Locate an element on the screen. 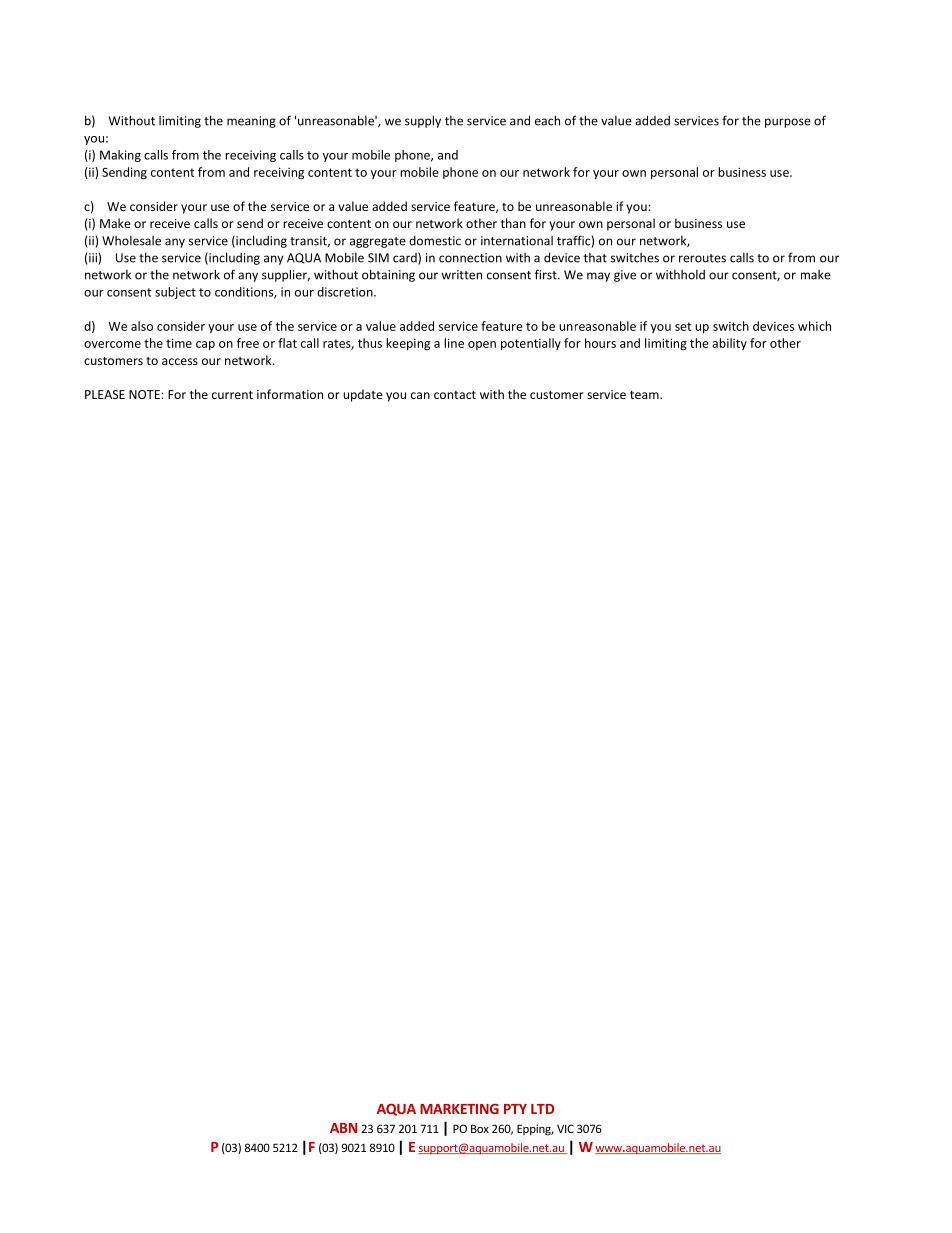 The image size is (952, 1233). Making is located at coordinates (120, 156).
